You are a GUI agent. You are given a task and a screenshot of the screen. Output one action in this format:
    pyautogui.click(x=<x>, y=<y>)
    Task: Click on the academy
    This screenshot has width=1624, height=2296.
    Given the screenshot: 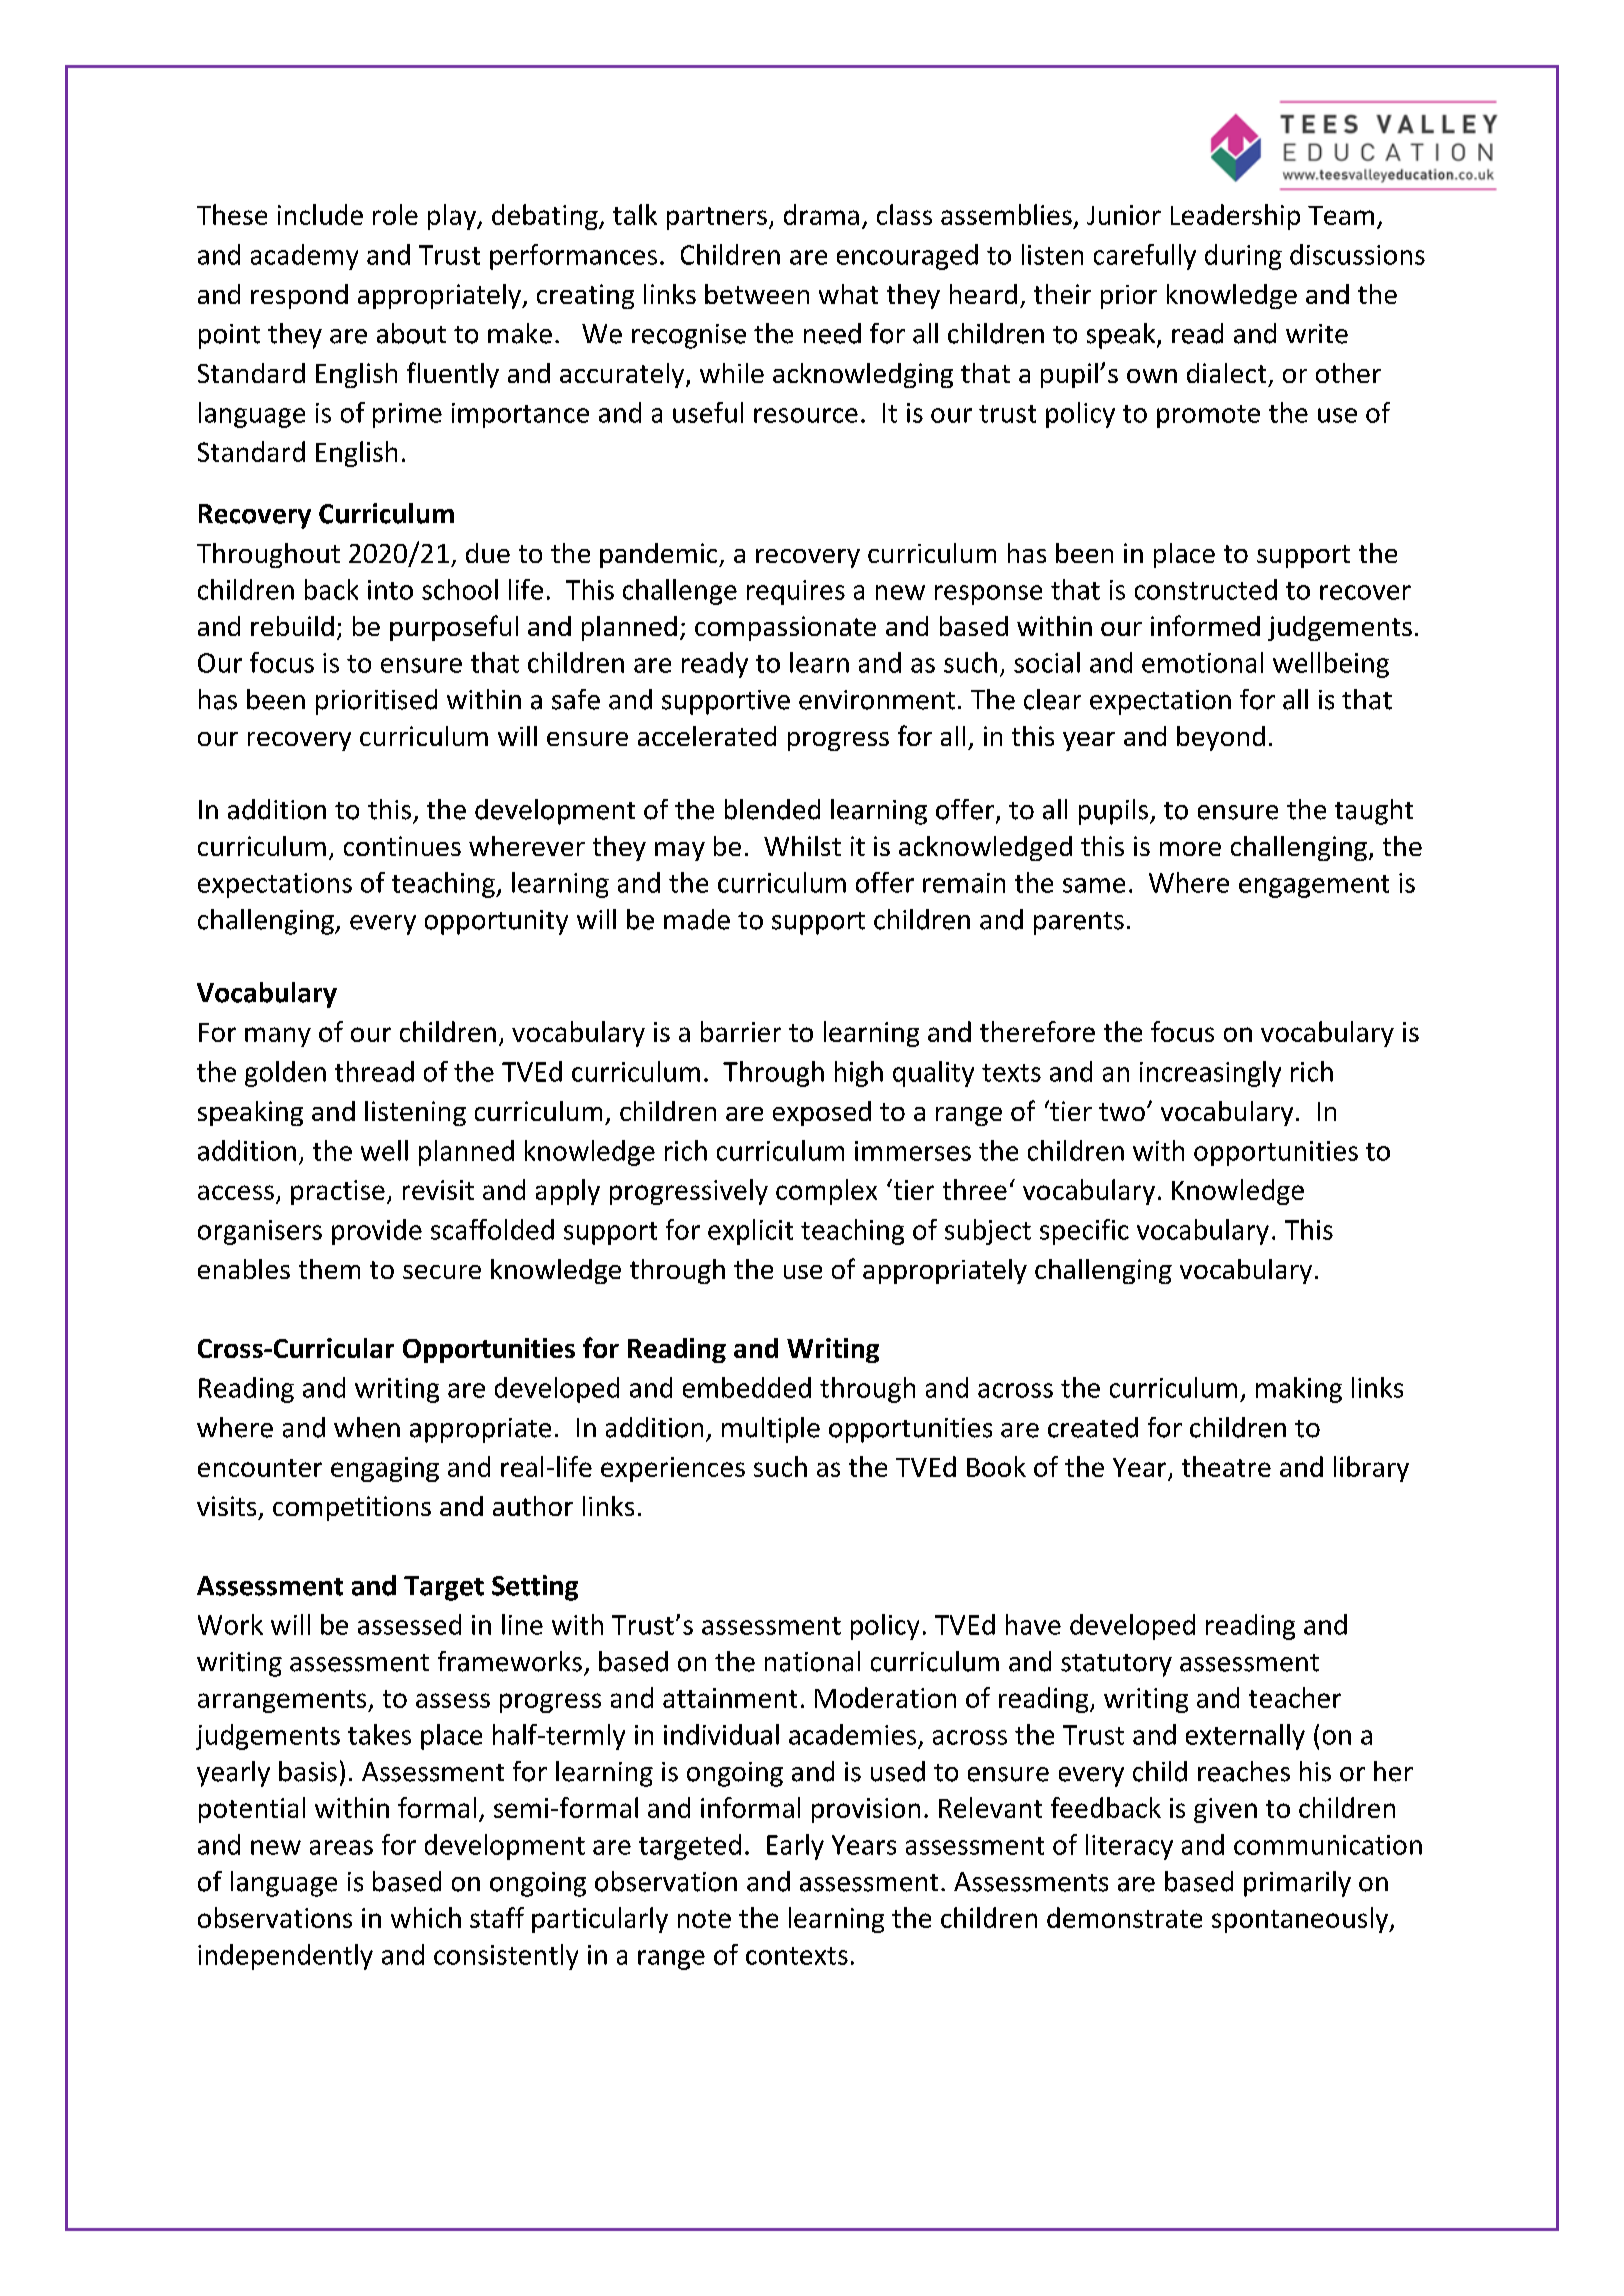 What is the action you would take?
    pyautogui.click(x=304, y=257)
